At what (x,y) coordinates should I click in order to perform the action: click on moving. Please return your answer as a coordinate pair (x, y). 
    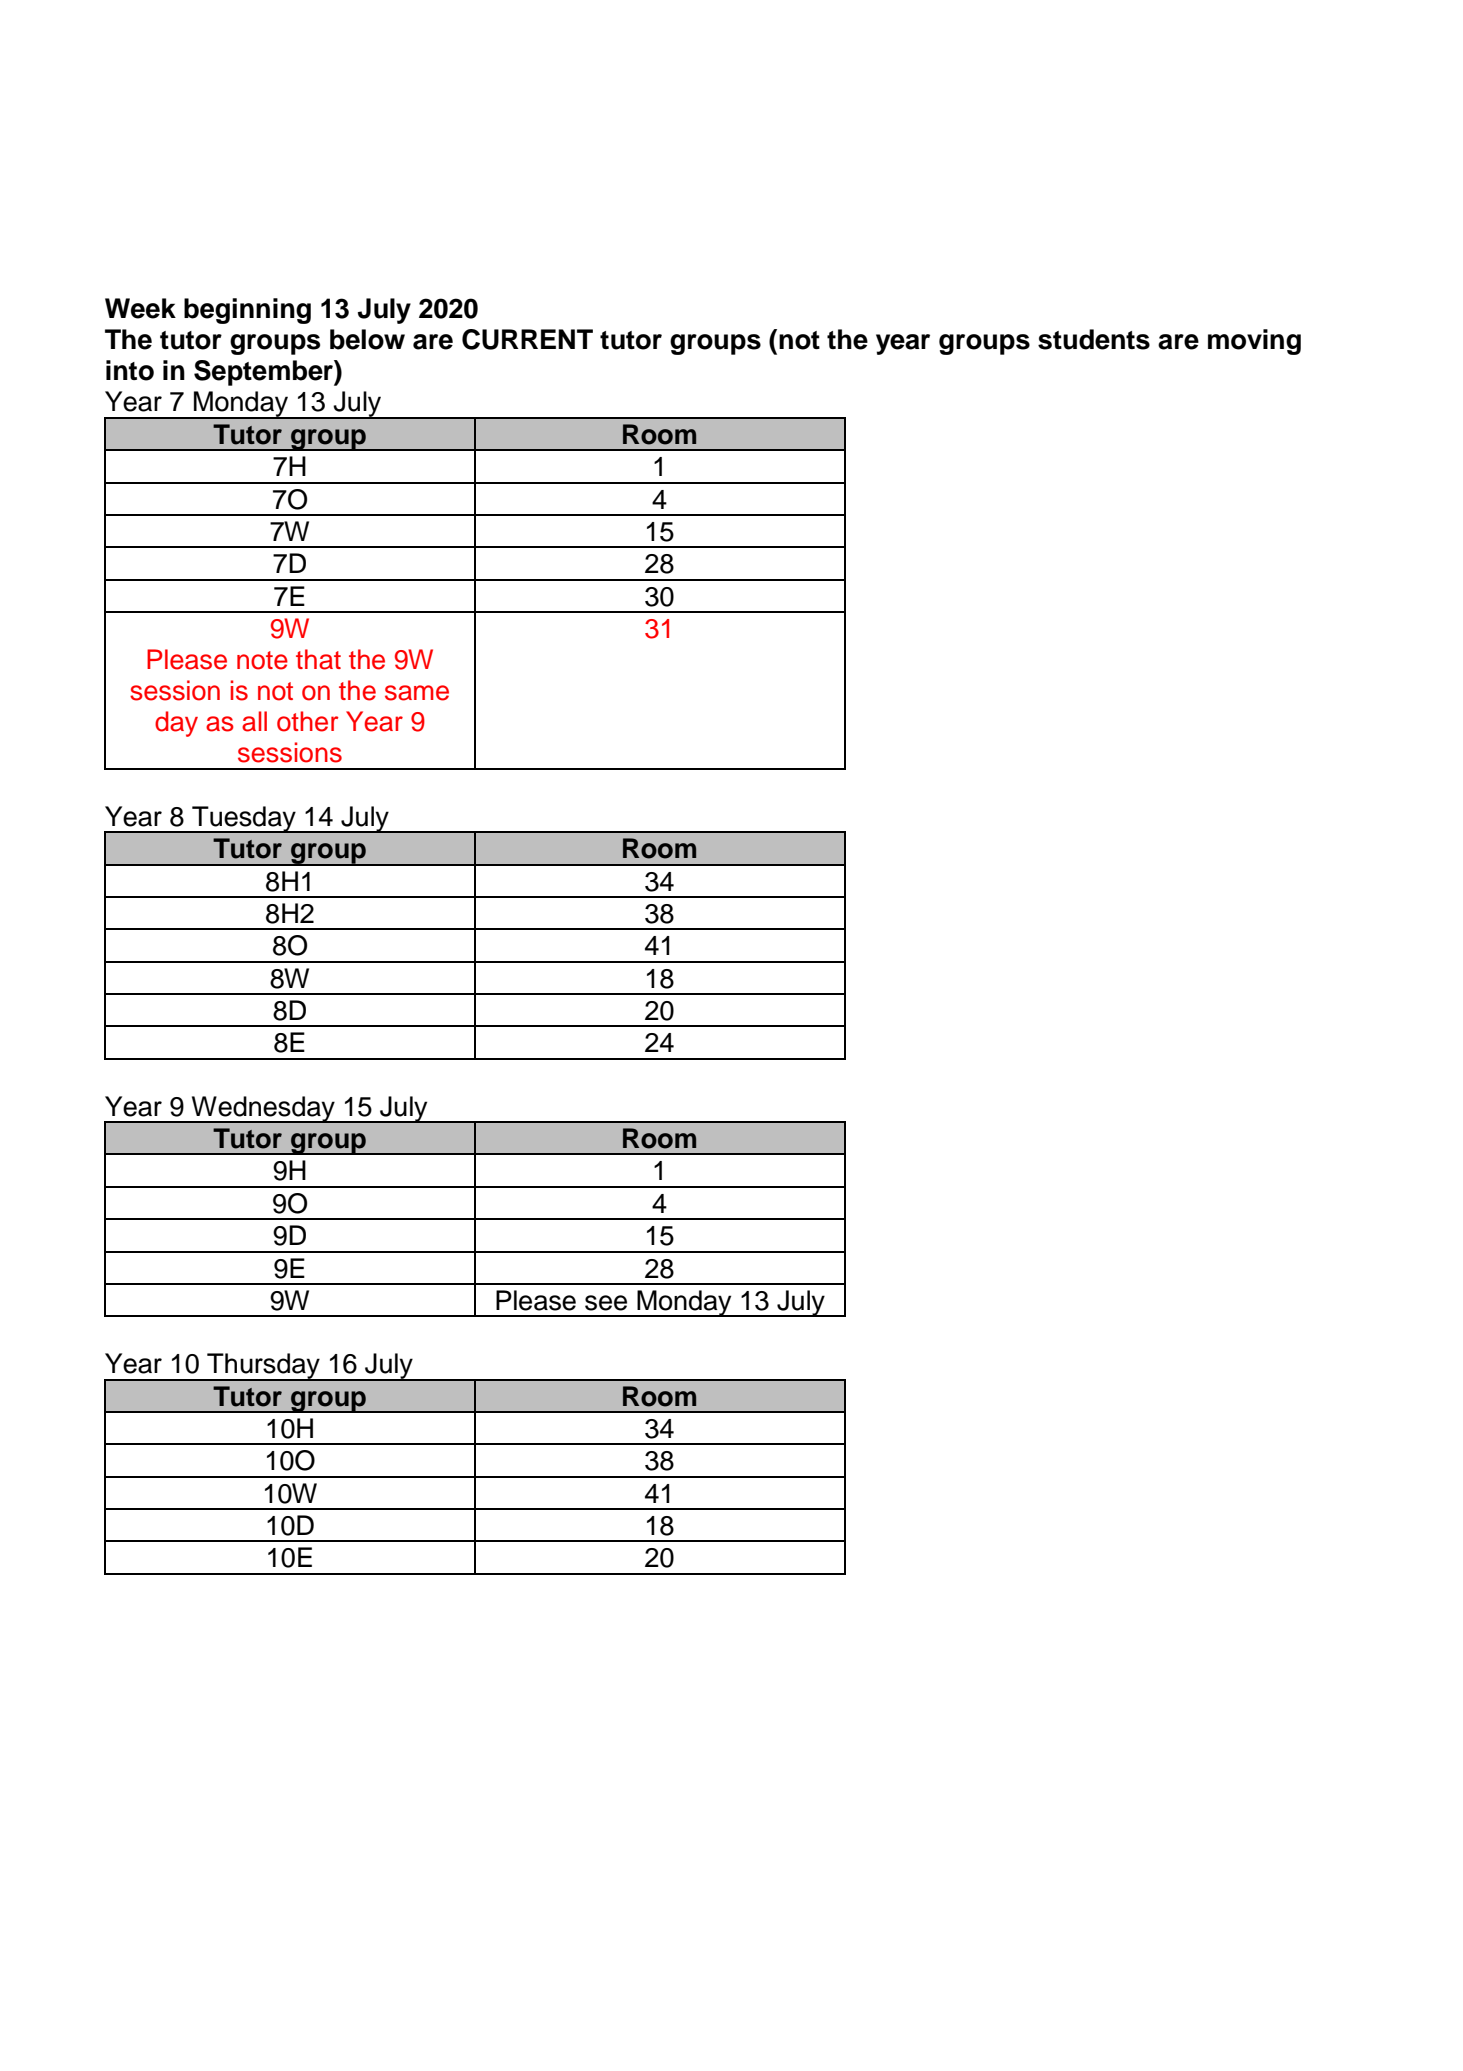
    Looking at the image, I should click on (1254, 342).
